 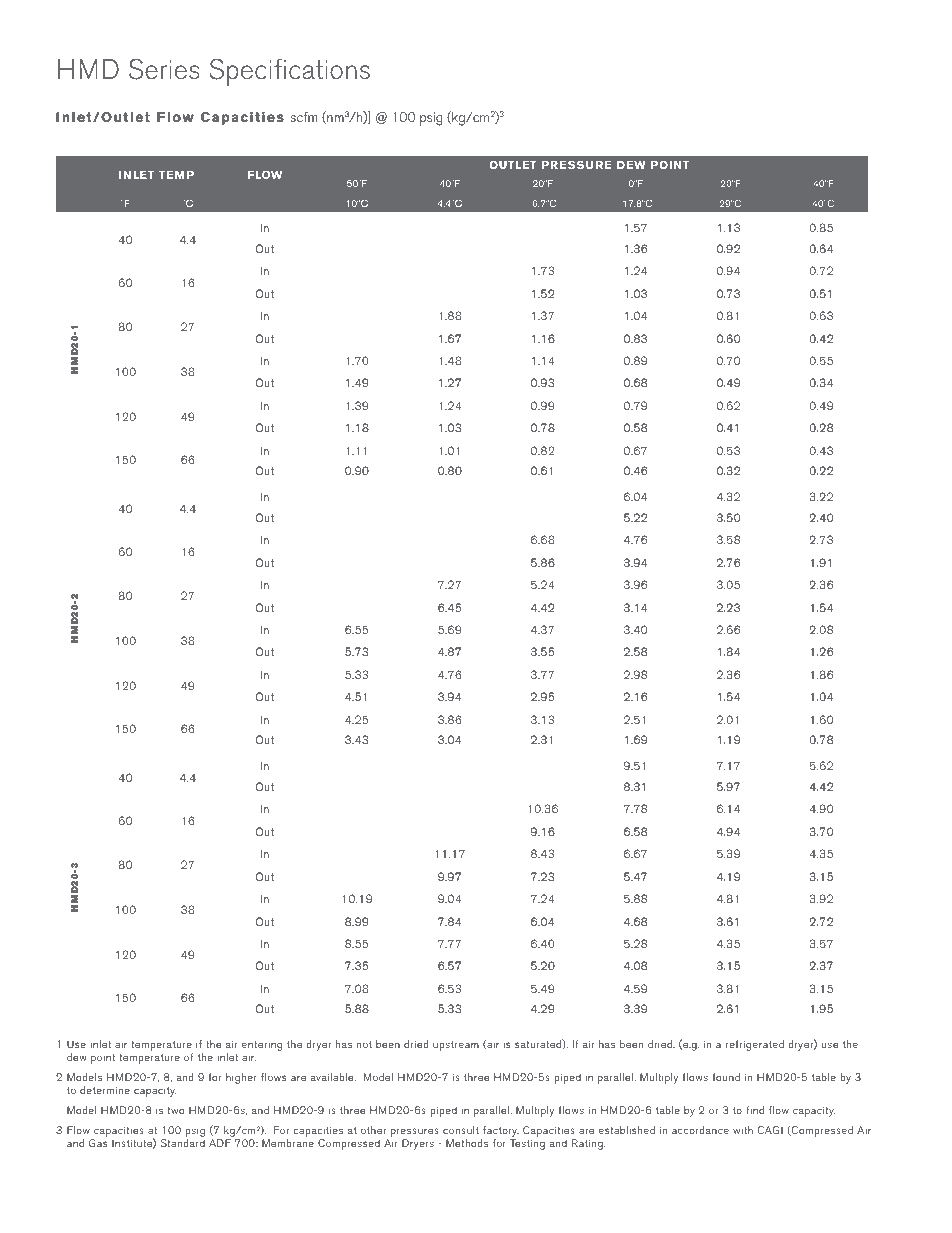 I want to click on Specifications, so click(x=289, y=72).
